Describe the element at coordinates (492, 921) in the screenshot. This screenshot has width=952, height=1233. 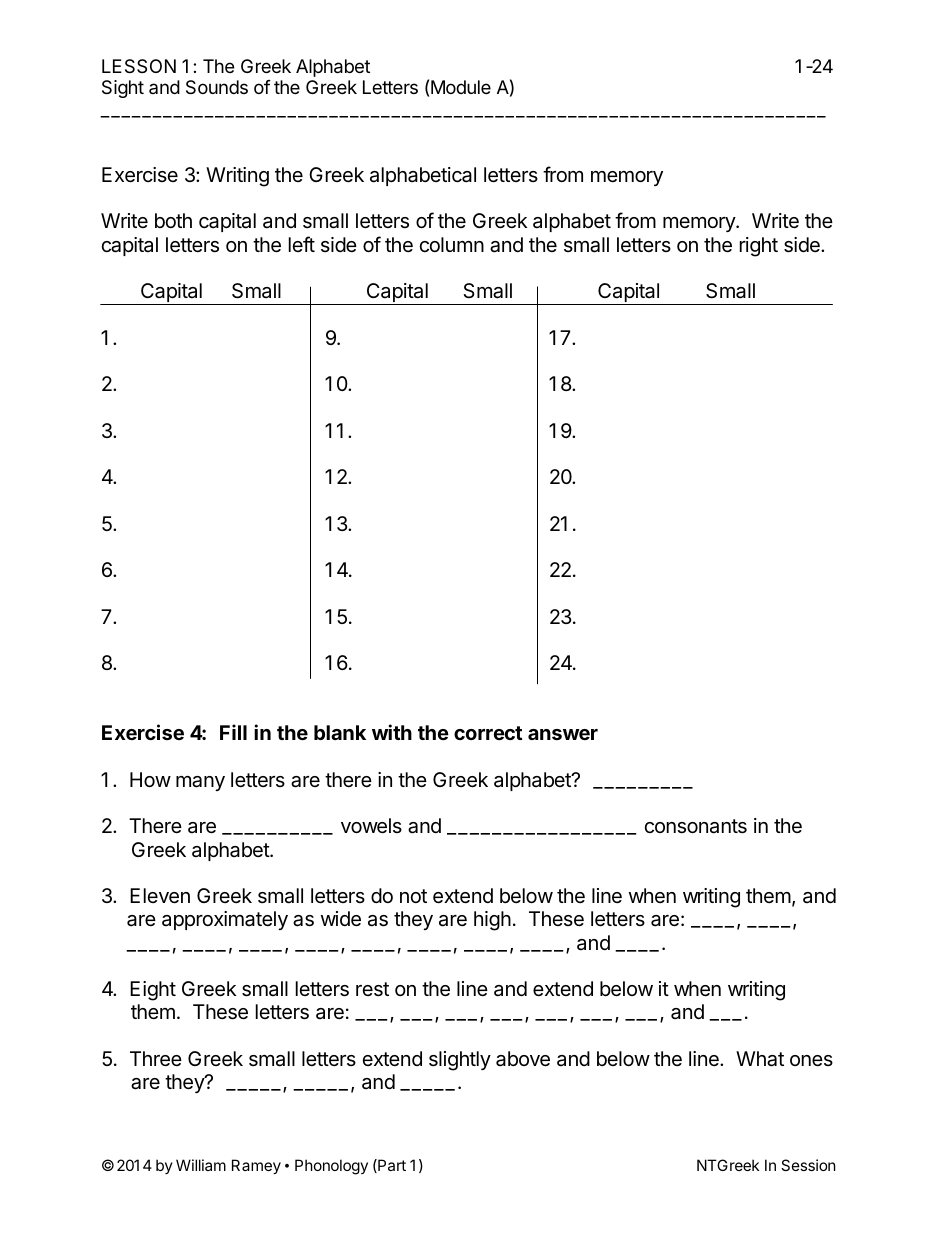
I see `high` at that location.
